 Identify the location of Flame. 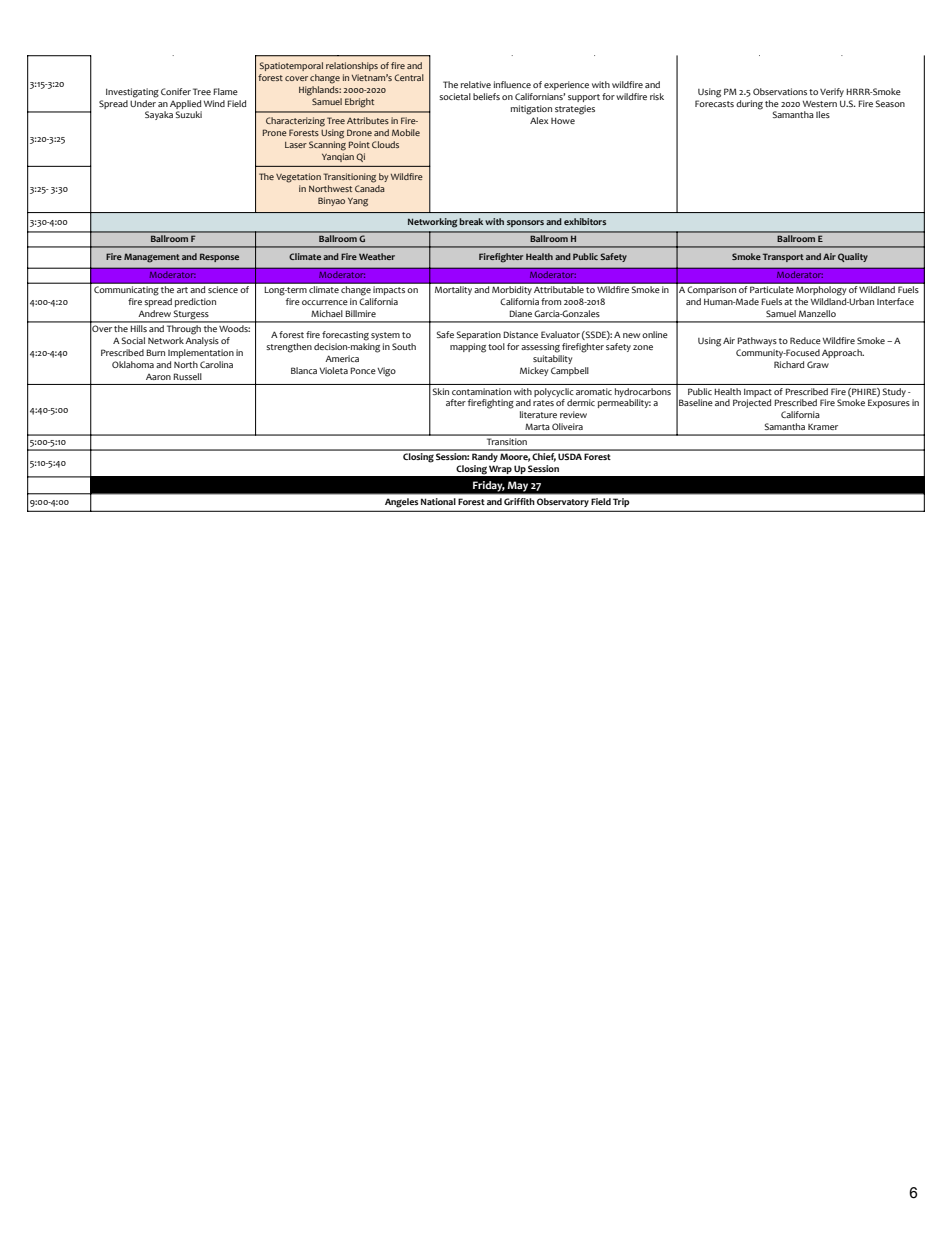
(225, 91).
